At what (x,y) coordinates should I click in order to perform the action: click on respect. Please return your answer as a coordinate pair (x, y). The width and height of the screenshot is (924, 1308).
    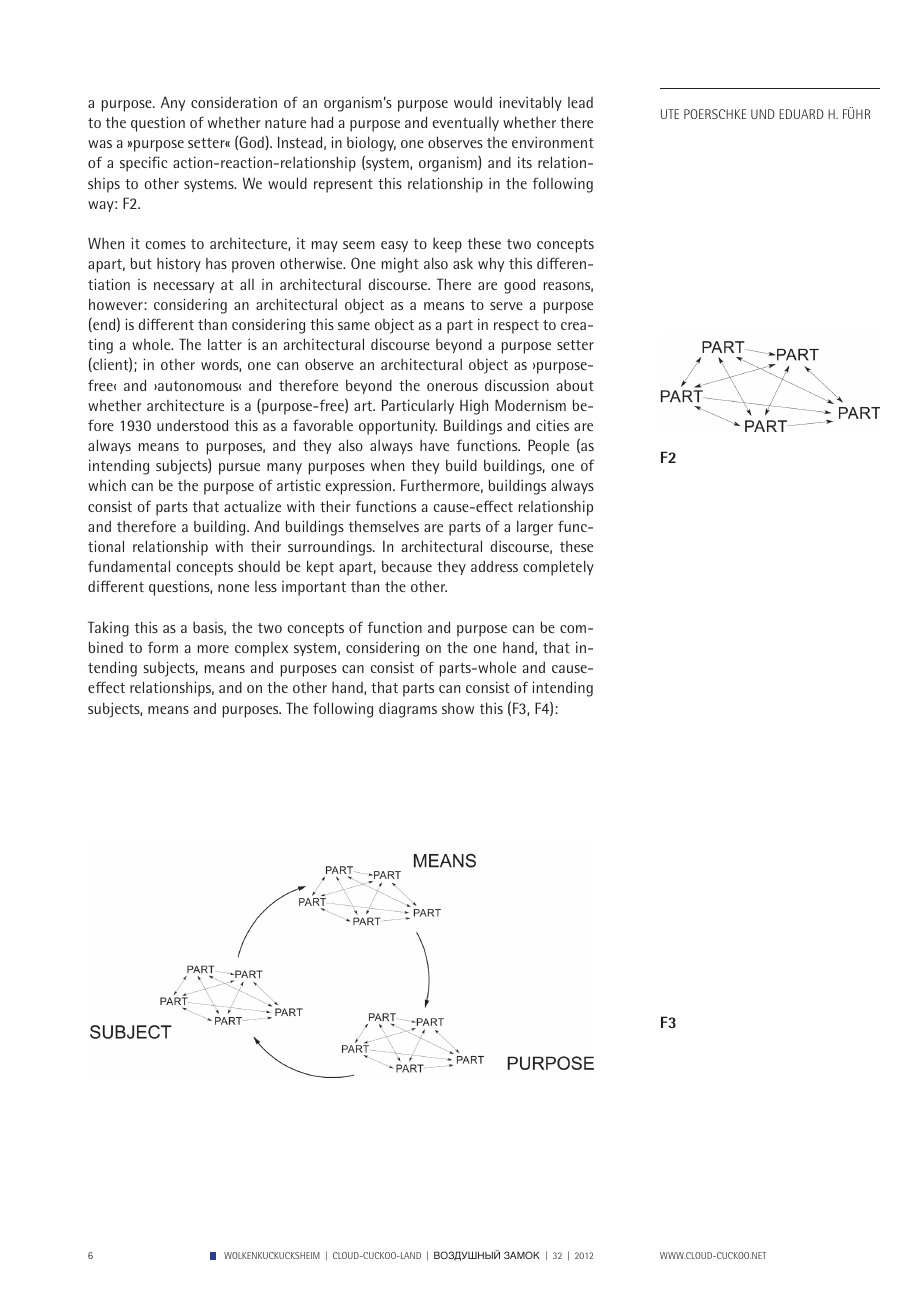
    Looking at the image, I should click on (516, 327).
